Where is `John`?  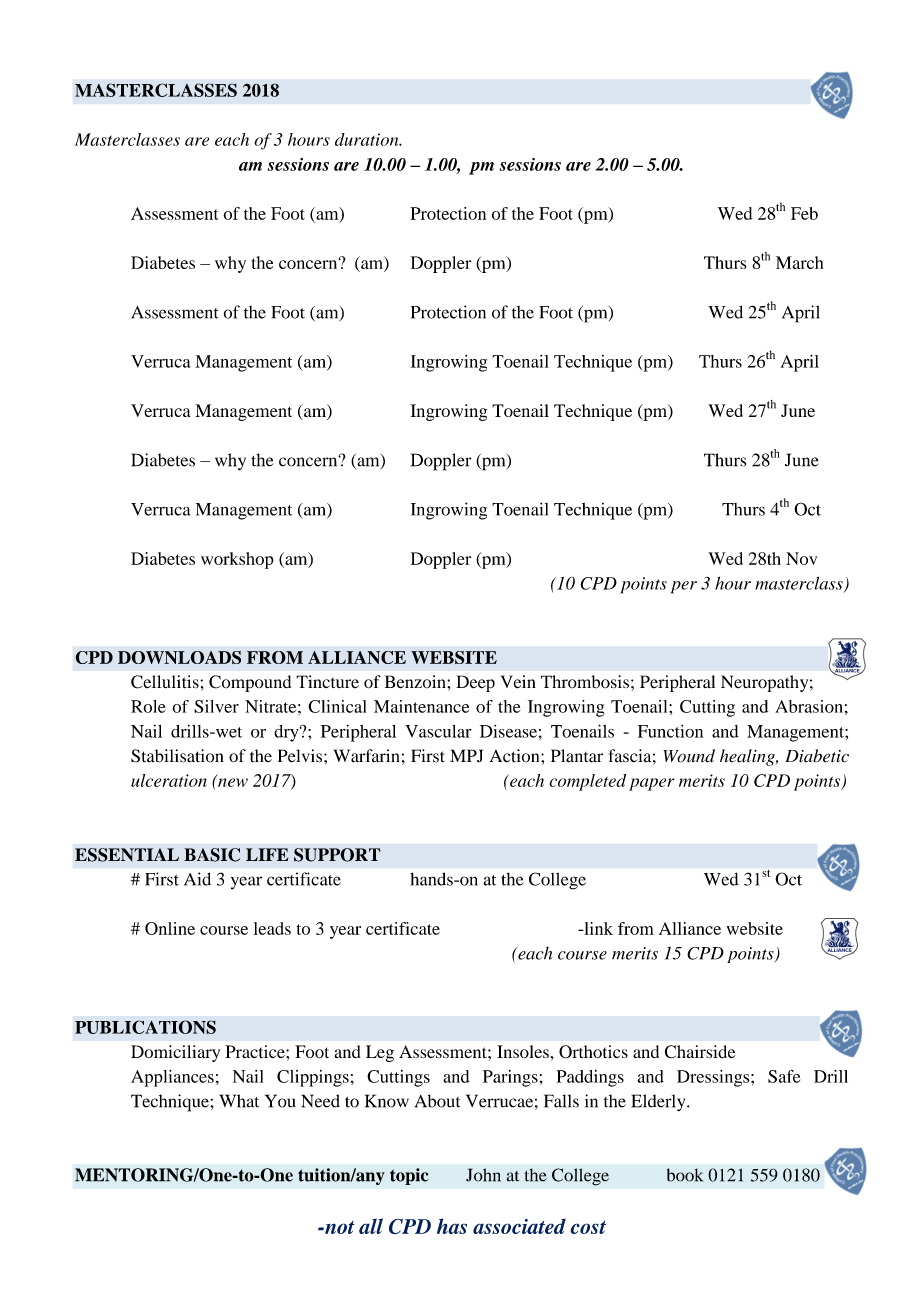
John is located at coordinates (483, 1175).
